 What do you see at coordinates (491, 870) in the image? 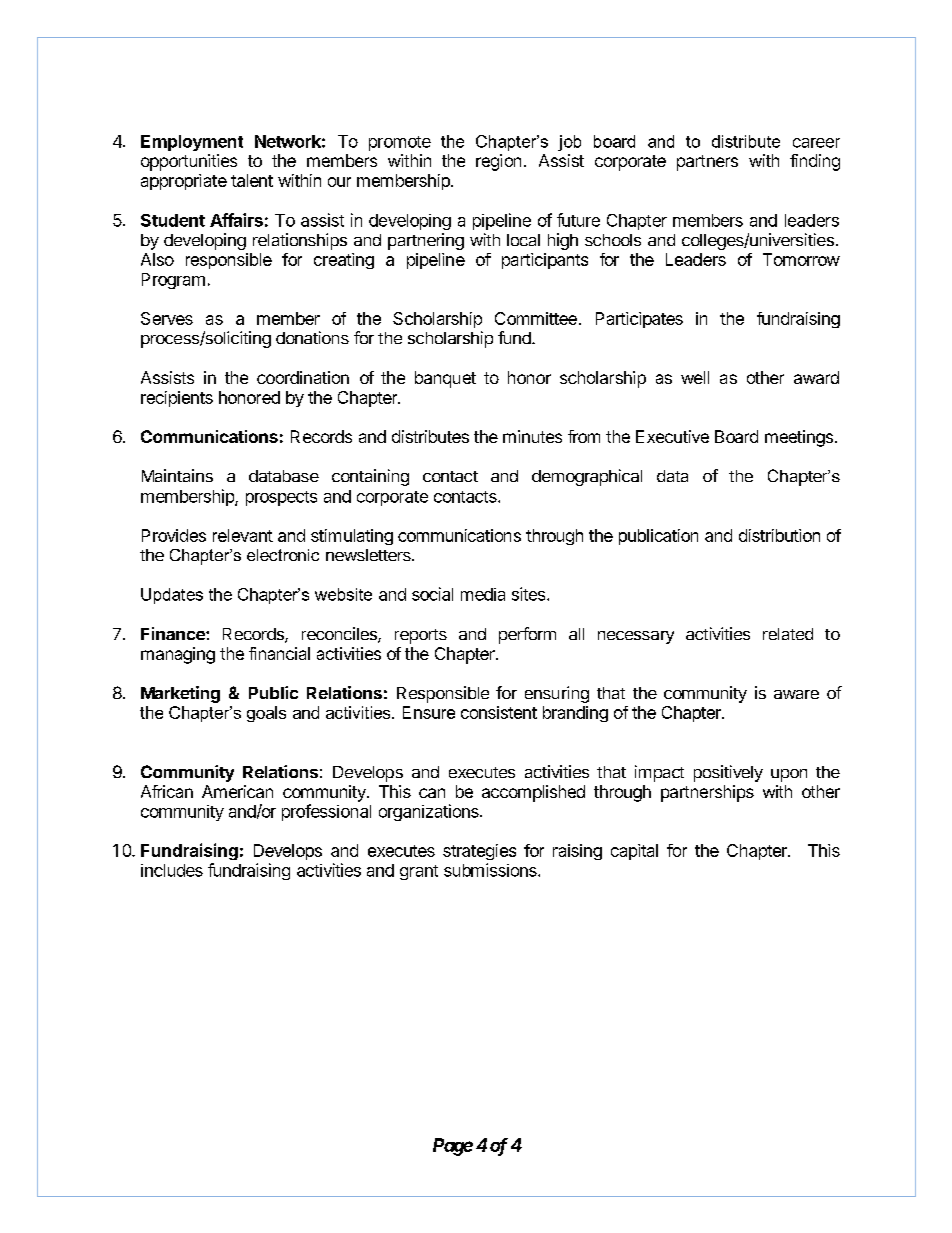
I see `submissions` at bounding box center [491, 870].
